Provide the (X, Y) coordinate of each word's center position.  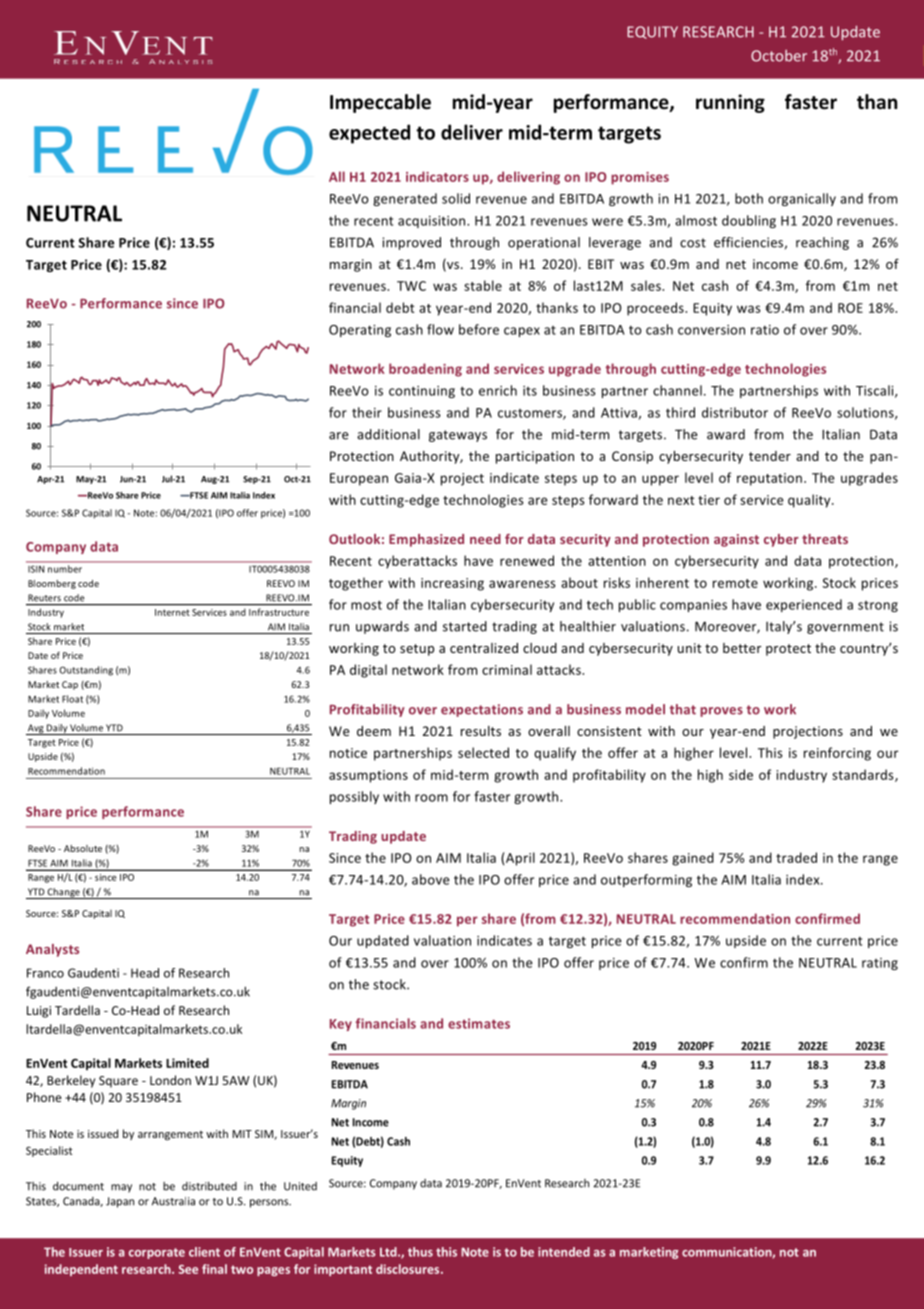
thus (420, 1252)
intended (564, 1252)
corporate (157, 1253)
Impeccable (380, 103)
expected (369, 134)
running (730, 103)
